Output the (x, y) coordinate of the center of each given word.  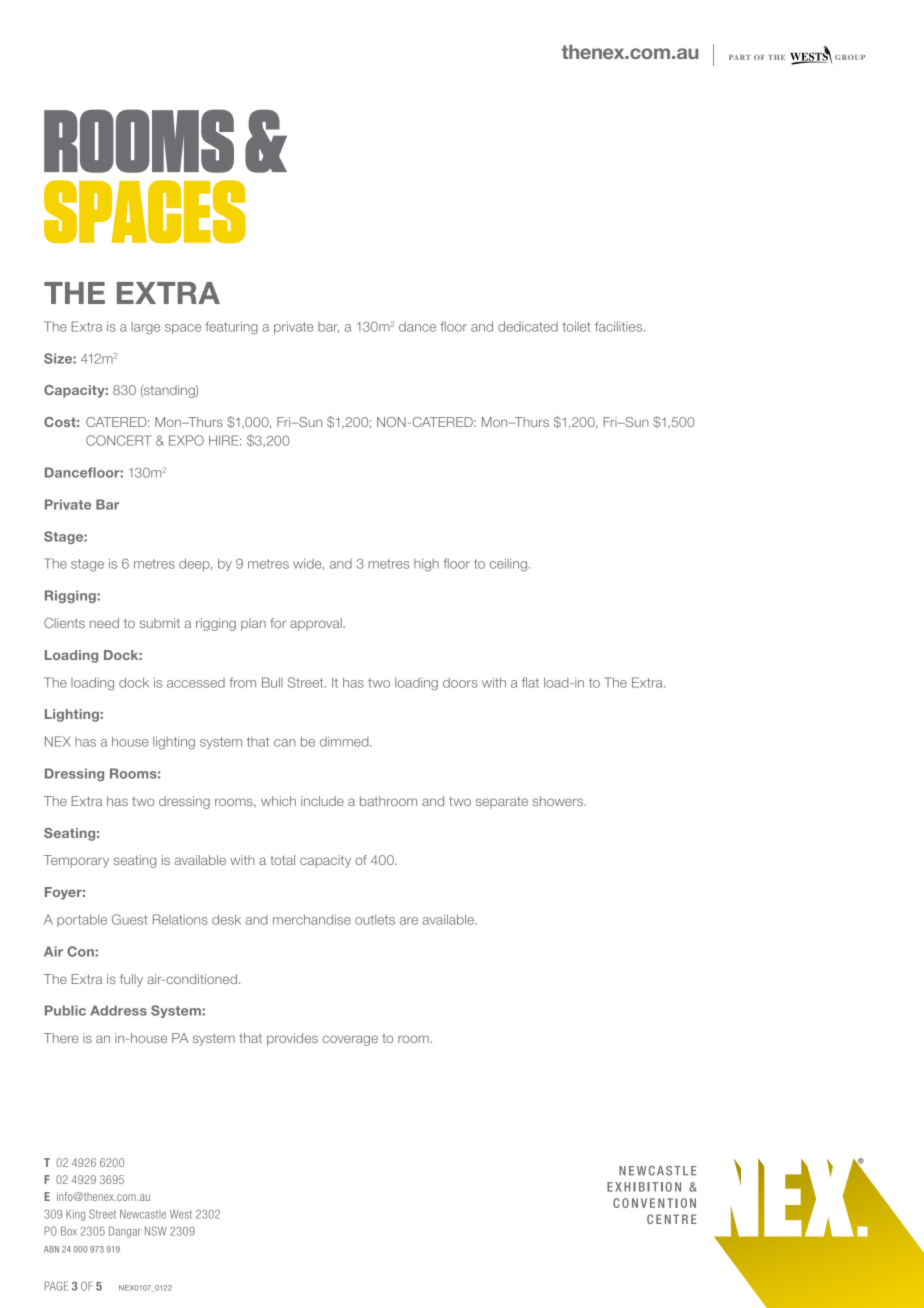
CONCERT (118, 440)
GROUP (850, 57)
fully (131, 980)
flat (530, 682)
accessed (196, 683)
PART (740, 57)
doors (460, 682)
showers (559, 801)
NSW (155, 1231)
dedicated (528, 326)
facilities (620, 326)
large (146, 328)
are (409, 921)
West (181, 1214)
